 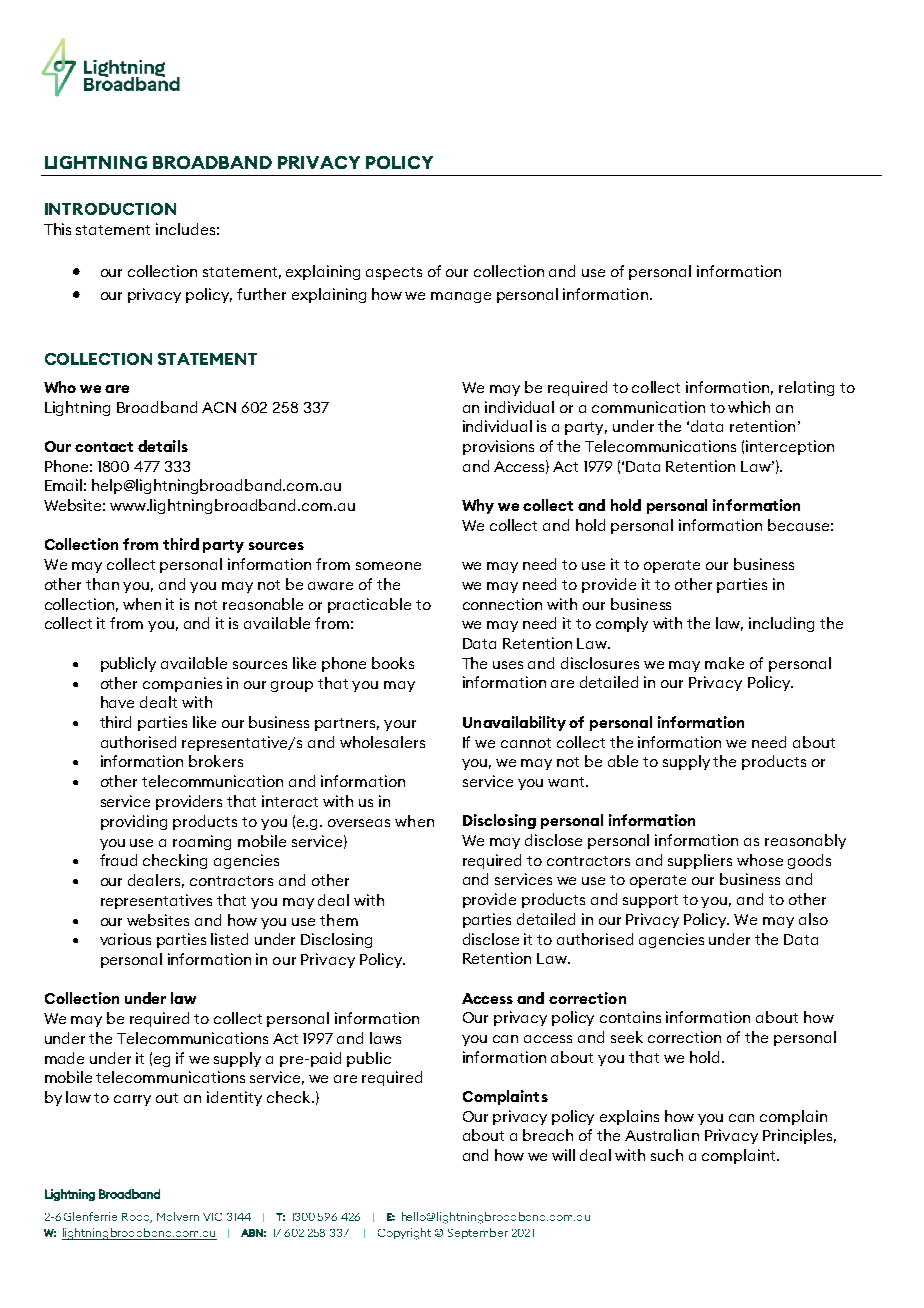 I want to click on than, so click(x=102, y=584).
